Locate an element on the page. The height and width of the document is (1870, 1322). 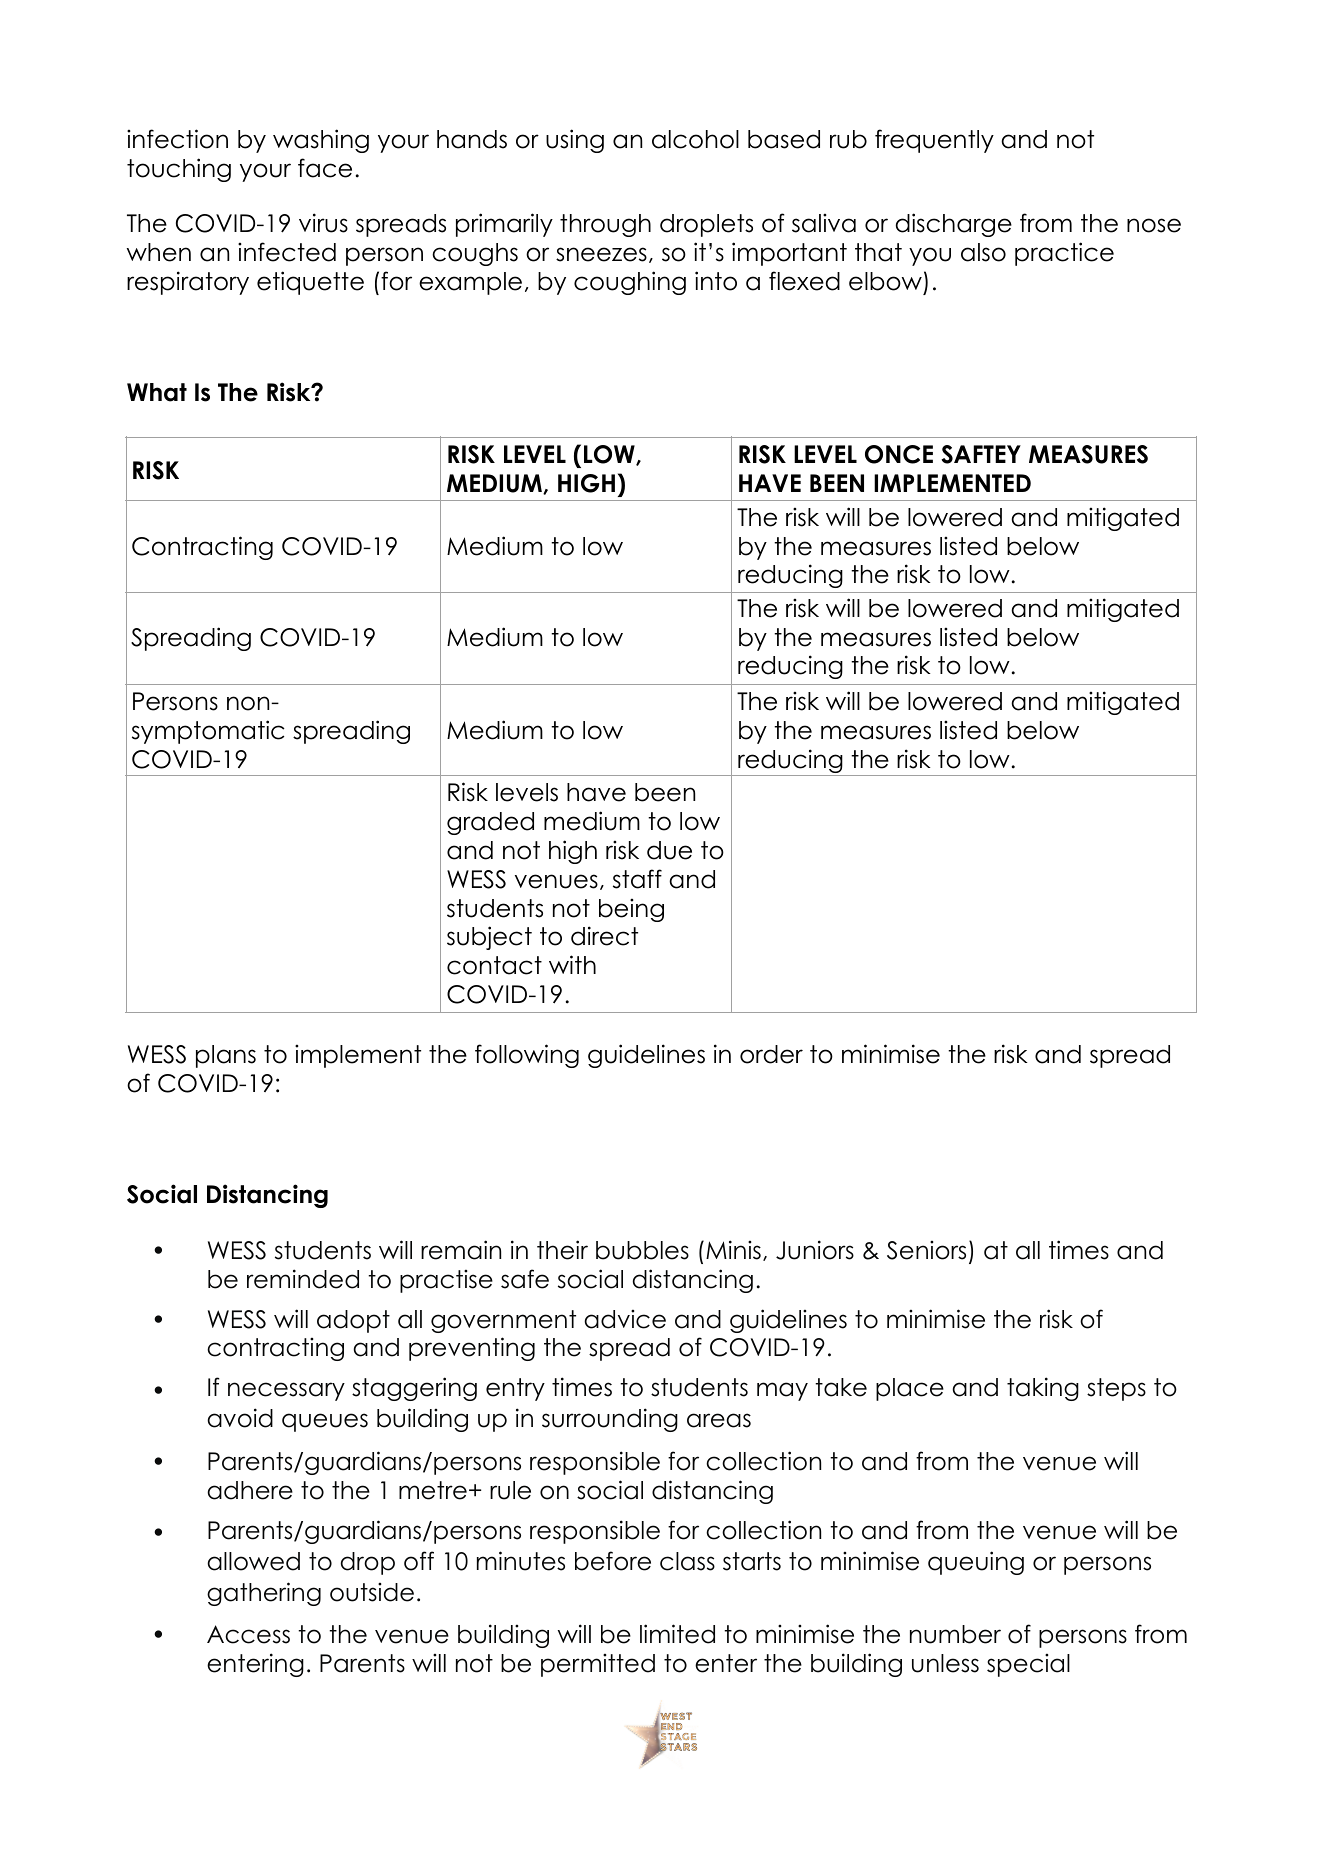
alcohol is located at coordinates (695, 139).
